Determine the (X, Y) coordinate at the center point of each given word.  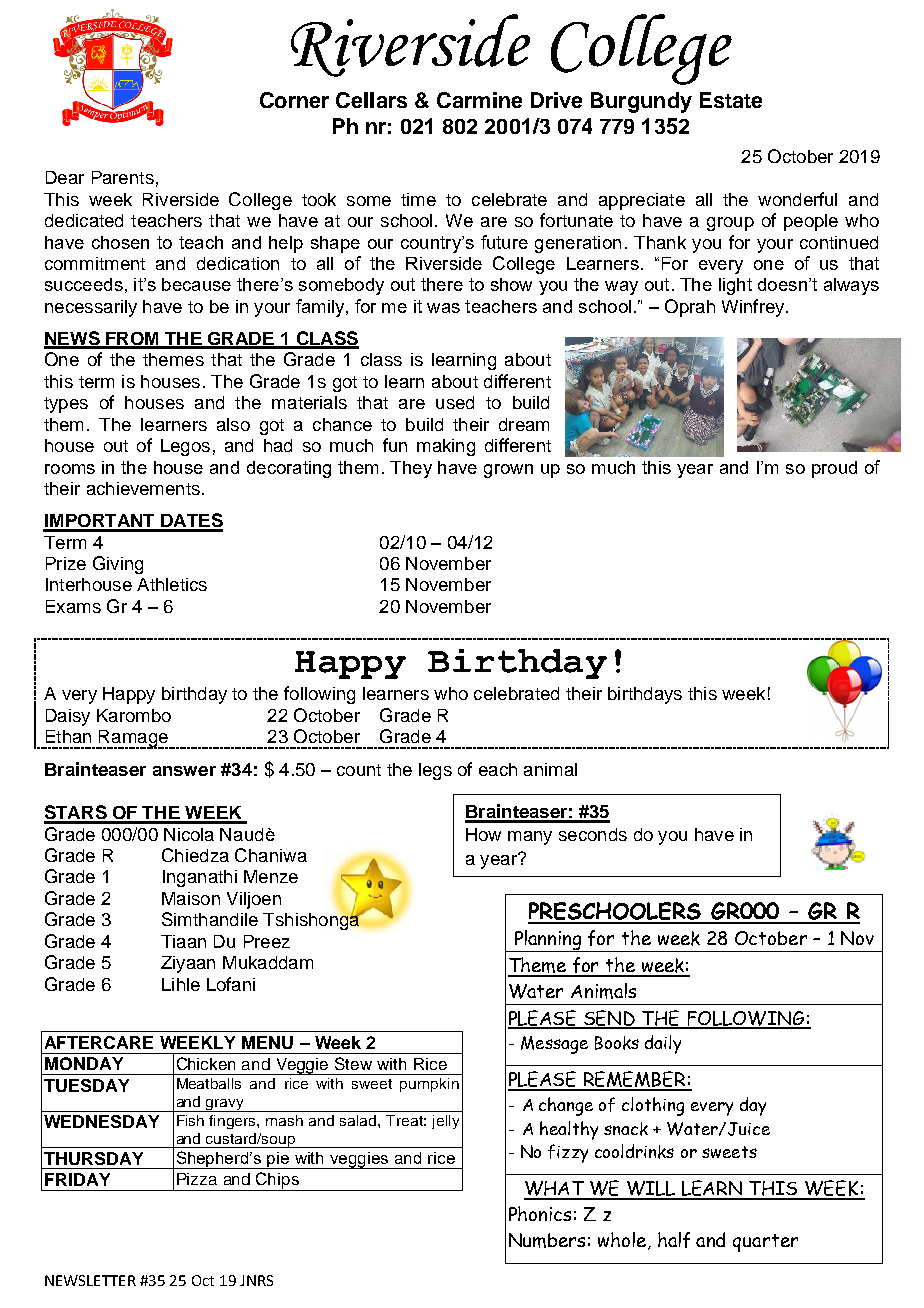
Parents (123, 177)
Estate (731, 100)
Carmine (479, 100)
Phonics (540, 1213)
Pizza (197, 1179)
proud (834, 469)
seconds (593, 834)
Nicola (189, 834)
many (530, 838)
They (411, 469)
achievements (143, 488)
